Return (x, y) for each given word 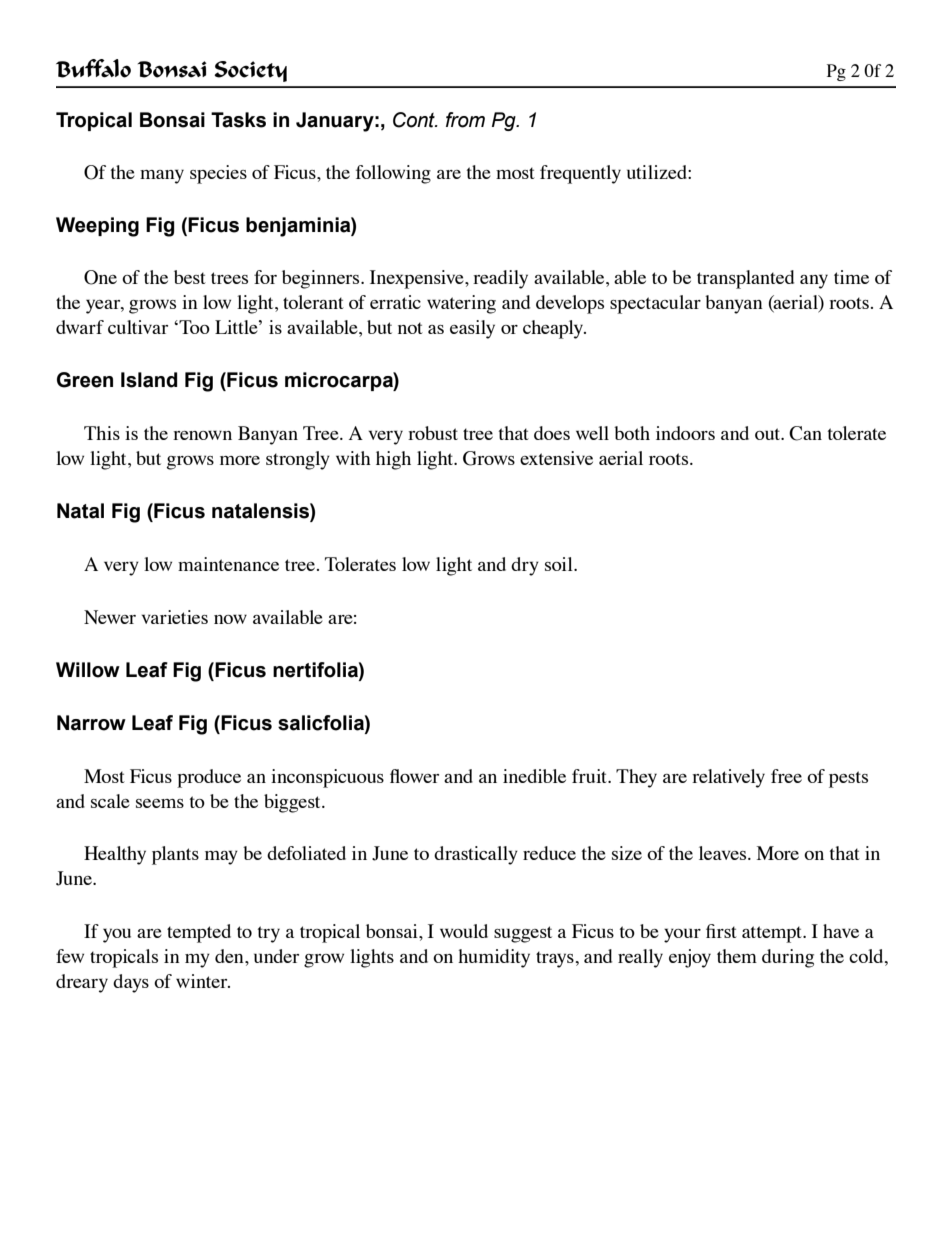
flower (414, 776)
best (190, 277)
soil (560, 564)
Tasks (238, 120)
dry (525, 566)
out (769, 434)
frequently (580, 174)
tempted (199, 933)
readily (500, 279)
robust (433, 433)
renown (202, 435)
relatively (728, 778)
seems (160, 803)
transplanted (745, 279)
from (465, 120)
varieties (174, 617)
